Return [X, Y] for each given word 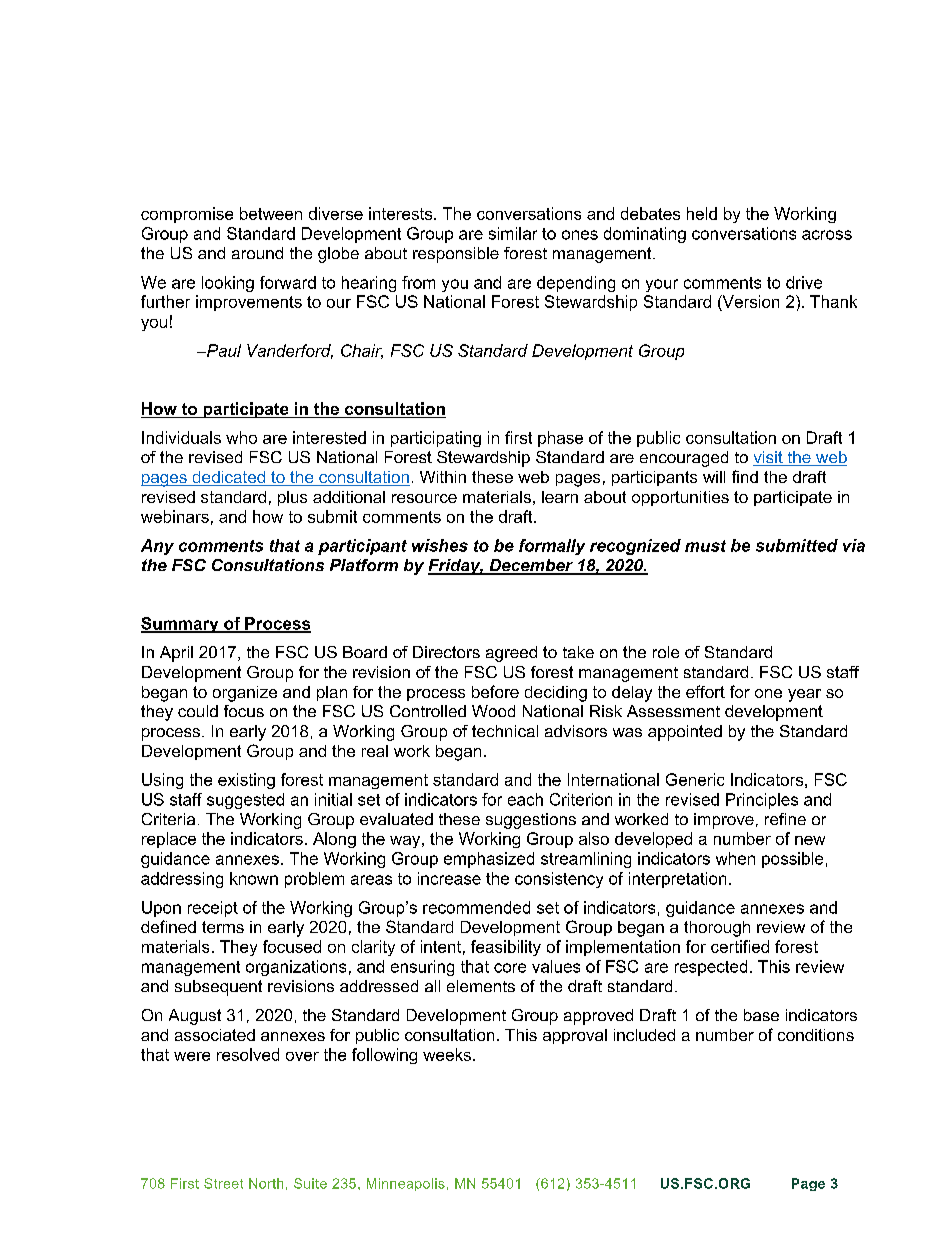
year [804, 695]
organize [245, 694]
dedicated [229, 478]
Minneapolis [406, 1184]
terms [223, 927]
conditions [816, 1035]
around [257, 253]
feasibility [506, 948]
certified [740, 946]
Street [223, 1183]
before [495, 691]
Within [443, 477]
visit [769, 458]
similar [513, 233]
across [827, 235]
